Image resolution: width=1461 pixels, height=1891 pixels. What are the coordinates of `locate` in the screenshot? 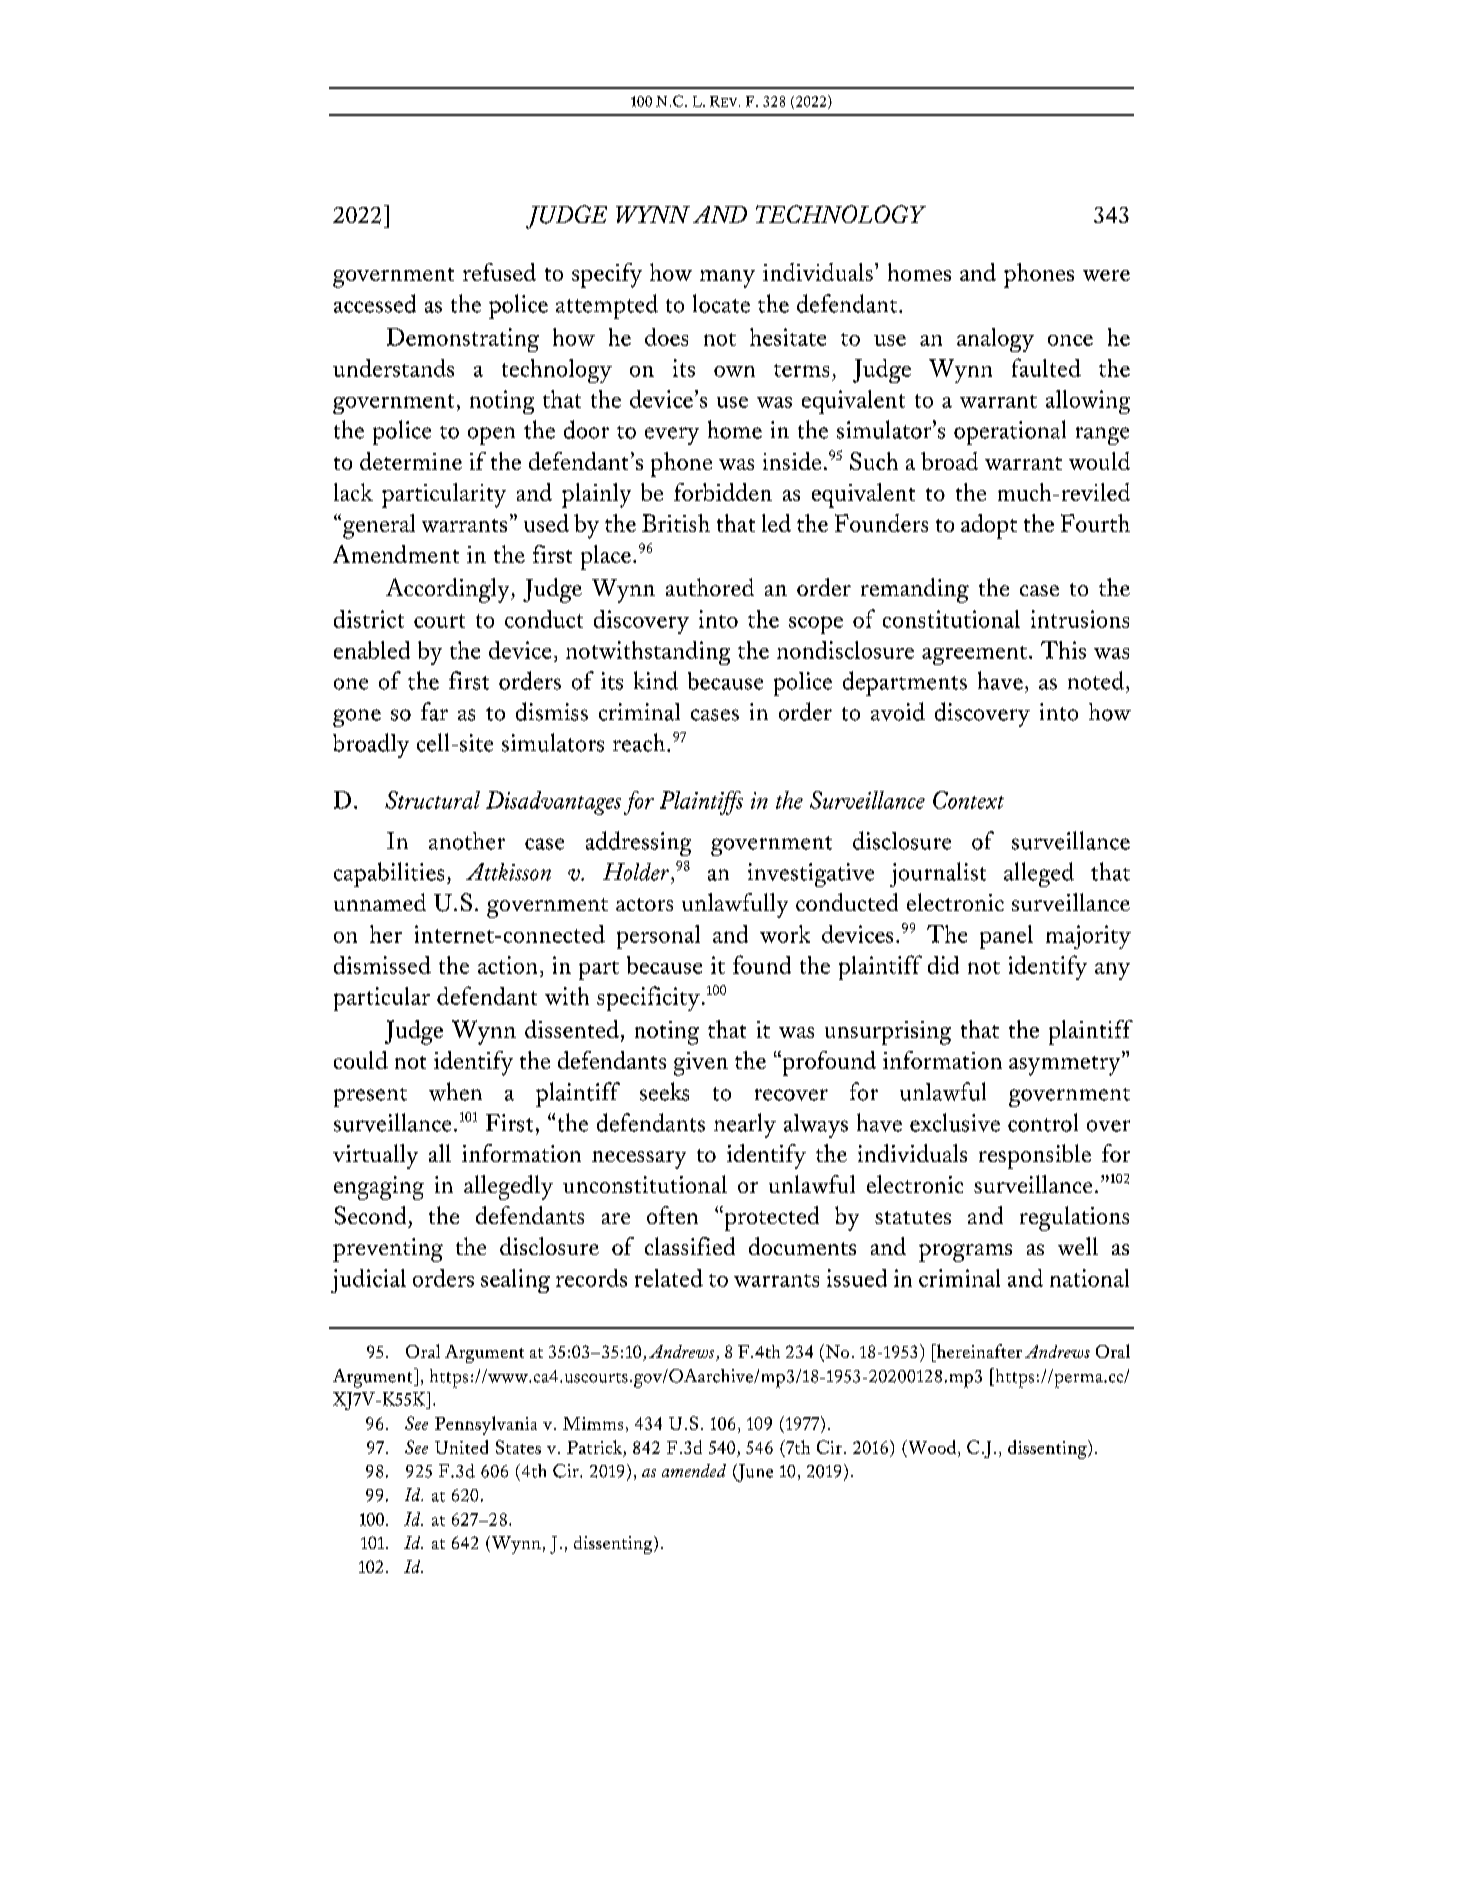 It's located at (721, 303).
